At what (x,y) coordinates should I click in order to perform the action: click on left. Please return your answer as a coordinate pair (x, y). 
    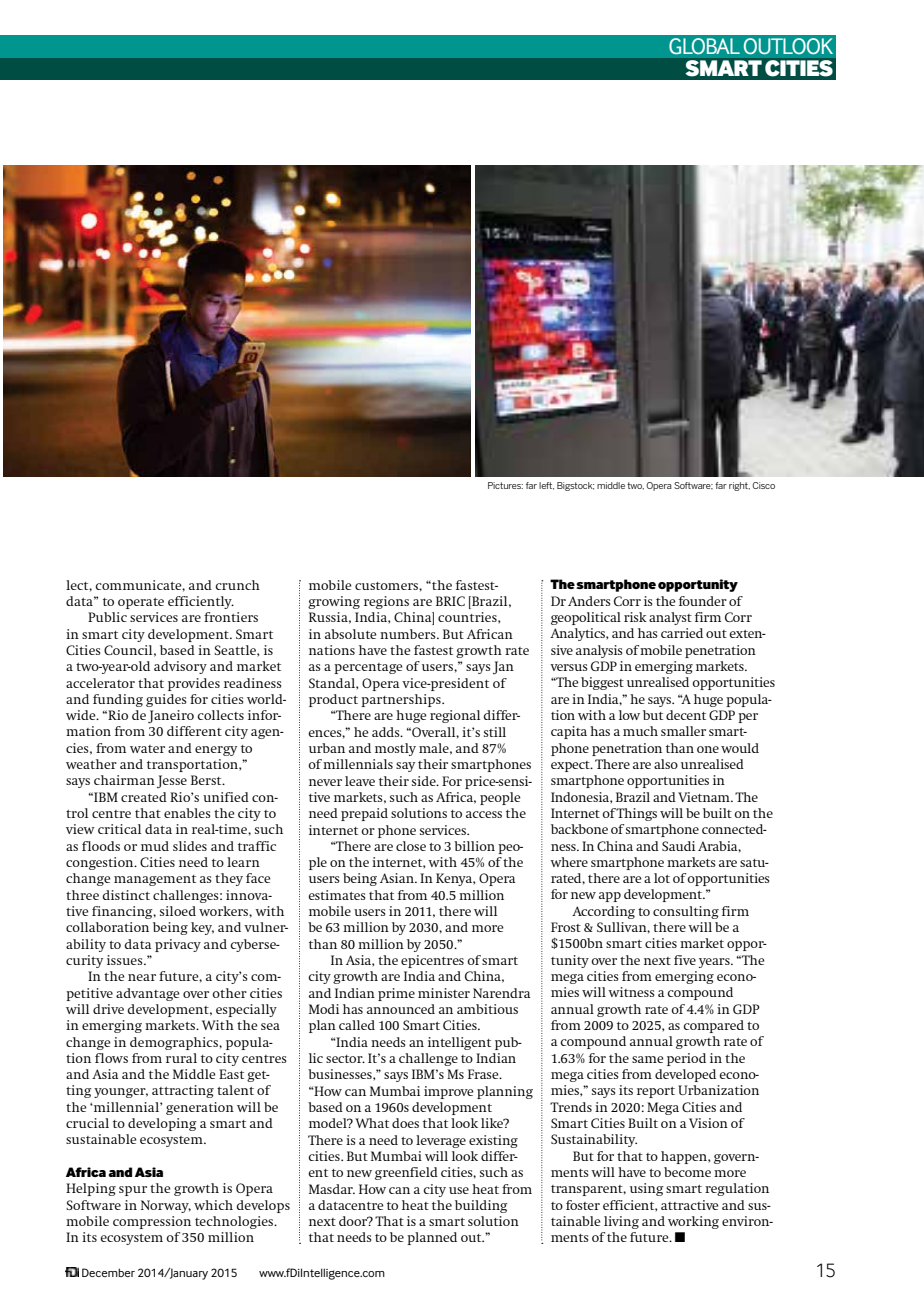
    Looking at the image, I should click on (546, 486).
